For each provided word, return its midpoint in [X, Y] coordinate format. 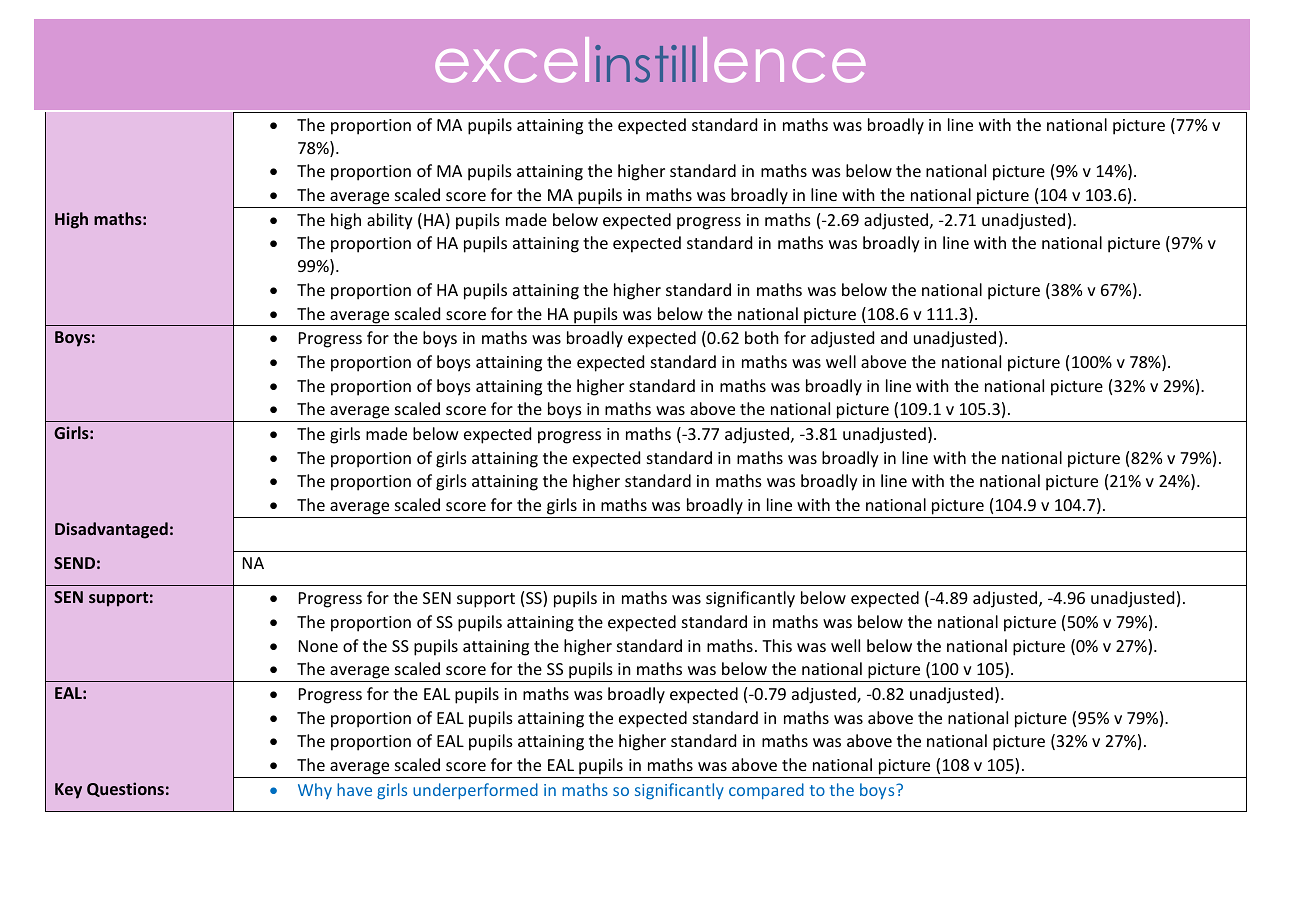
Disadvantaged [111, 530]
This [777, 645]
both [762, 337]
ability [390, 221]
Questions [125, 789]
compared [766, 791]
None [318, 646]
